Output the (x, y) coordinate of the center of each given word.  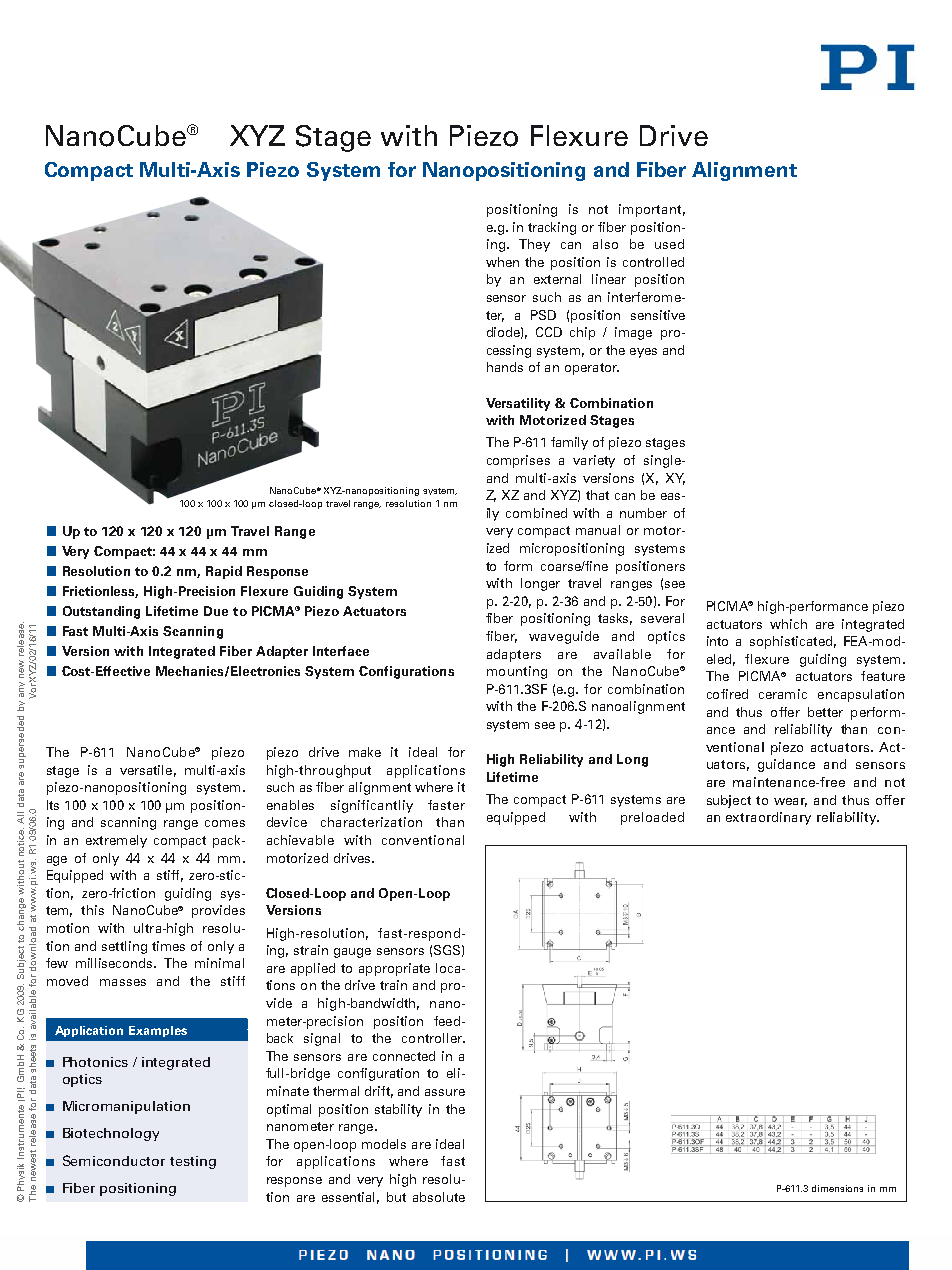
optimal (289, 1110)
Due (216, 611)
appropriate (394, 969)
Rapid (224, 572)
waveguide (564, 637)
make (365, 752)
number (643, 513)
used (669, 244)
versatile (146, 770)
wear (790, 802)
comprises (518, 461)
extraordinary (768, 818)
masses (123, 982)
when (502, 262)
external (557, 279)
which (788, 624)
